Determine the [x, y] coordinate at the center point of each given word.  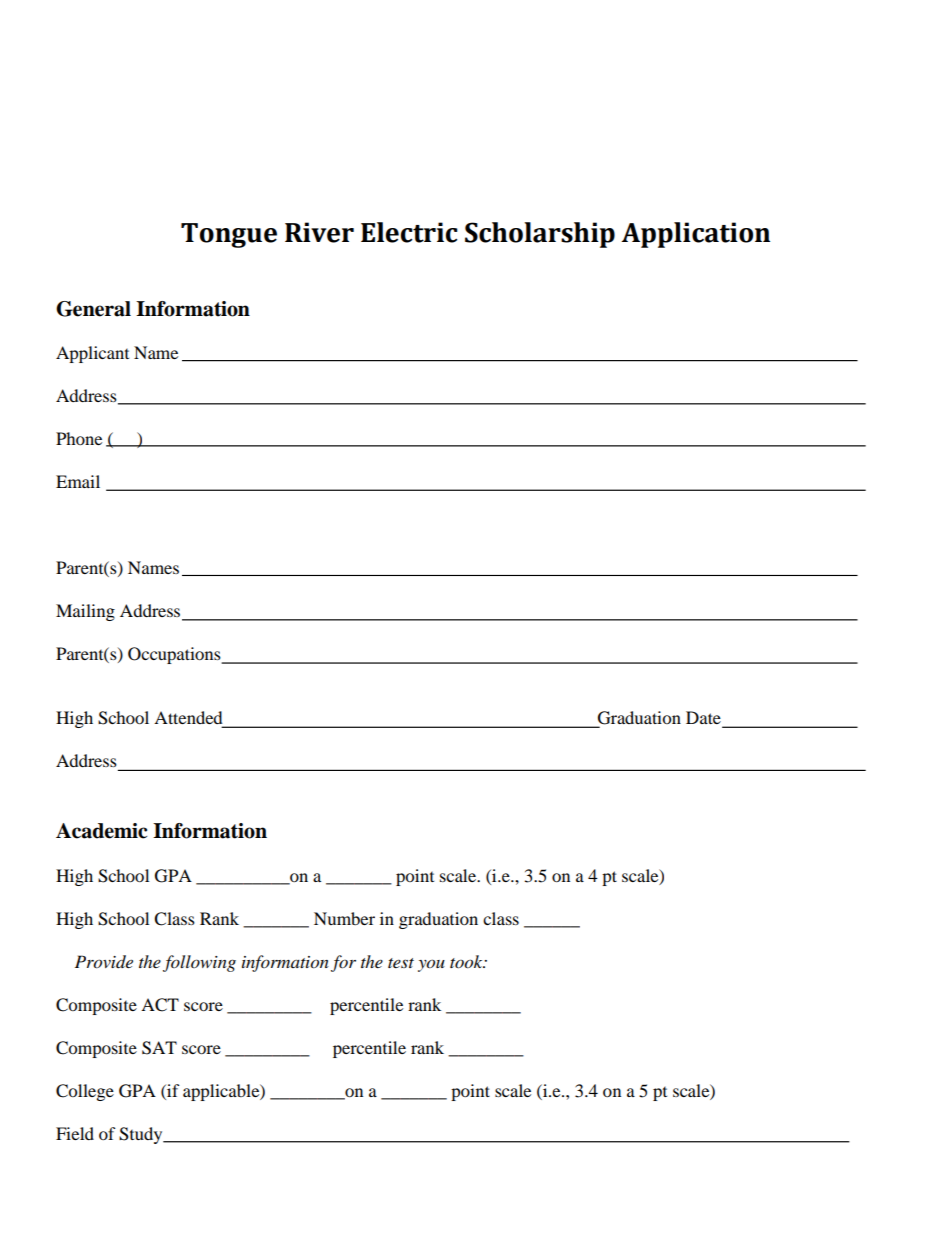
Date [704, 719]
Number [344, 918]
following [199, 963]
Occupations [175, 655]
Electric [409, 232]
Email [78, 481]
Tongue [229, 235]
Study [142, 1135]
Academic [101, 831]
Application [695, 235]
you [431, 965]
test [401, 963]
